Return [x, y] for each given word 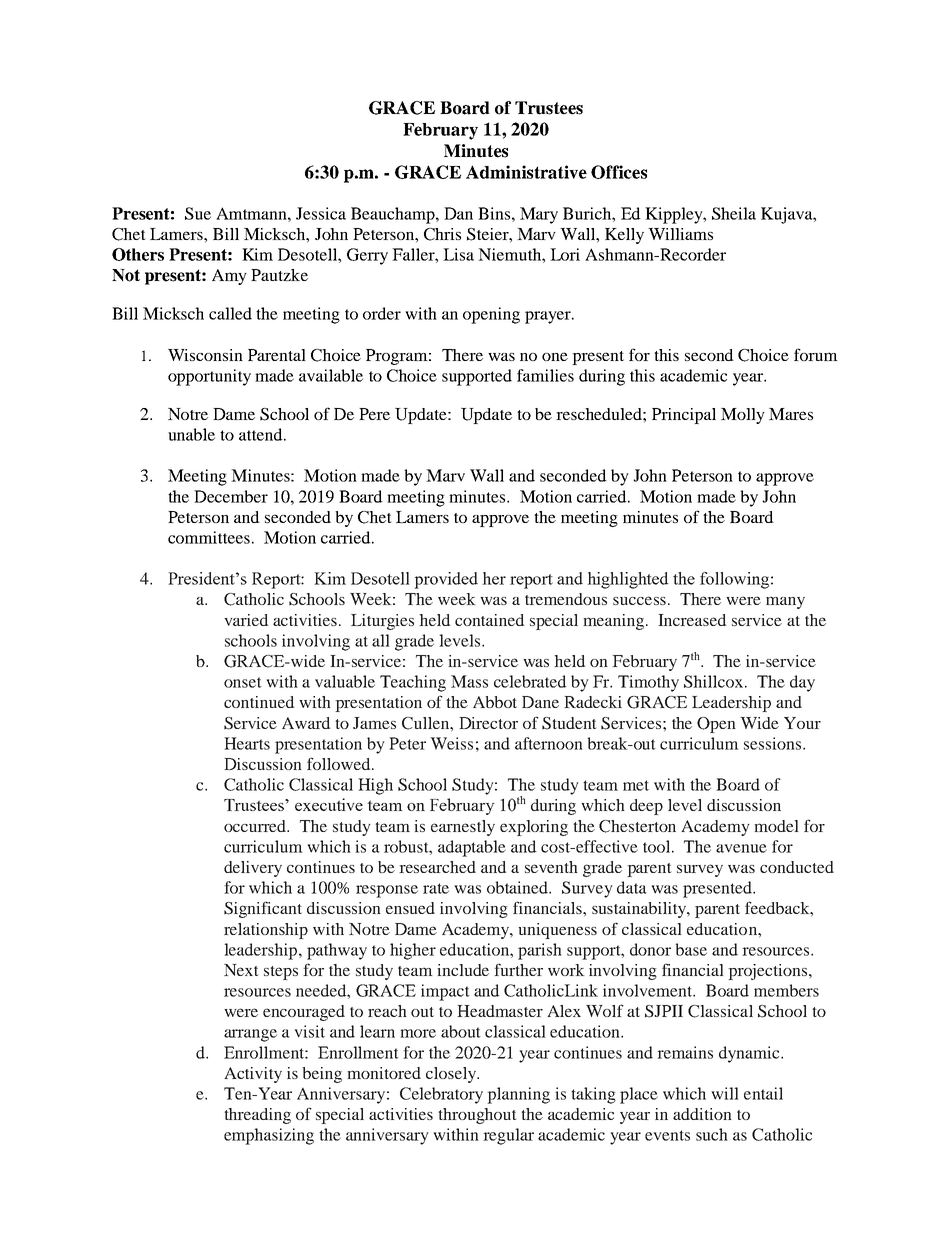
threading [257, 1116]
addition [702, 1114]
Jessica [321, 213]
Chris [442, 234]
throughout [477, 1116]
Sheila [734, 213]
